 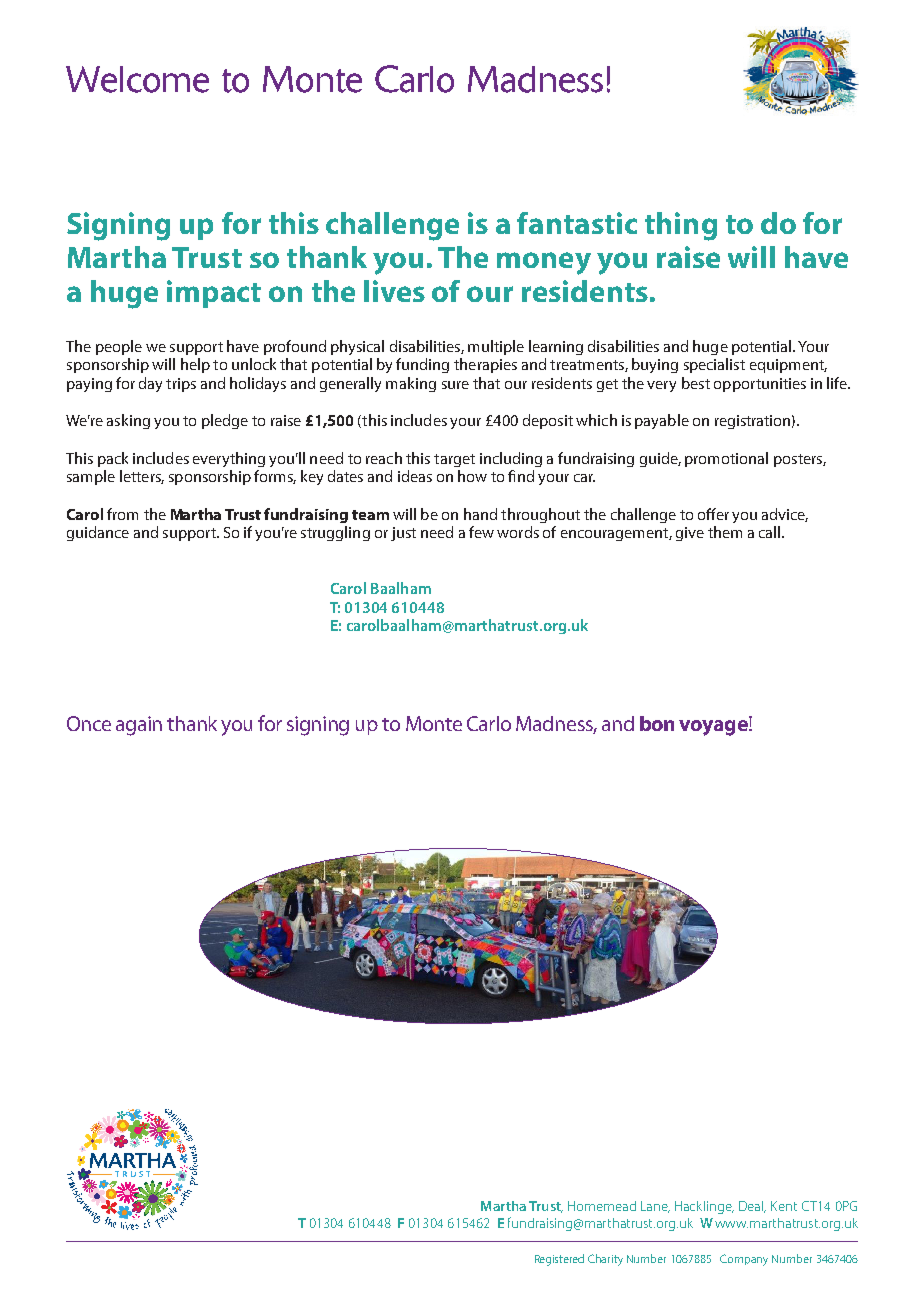 I want to click on money, so click(x=544, y=263).
